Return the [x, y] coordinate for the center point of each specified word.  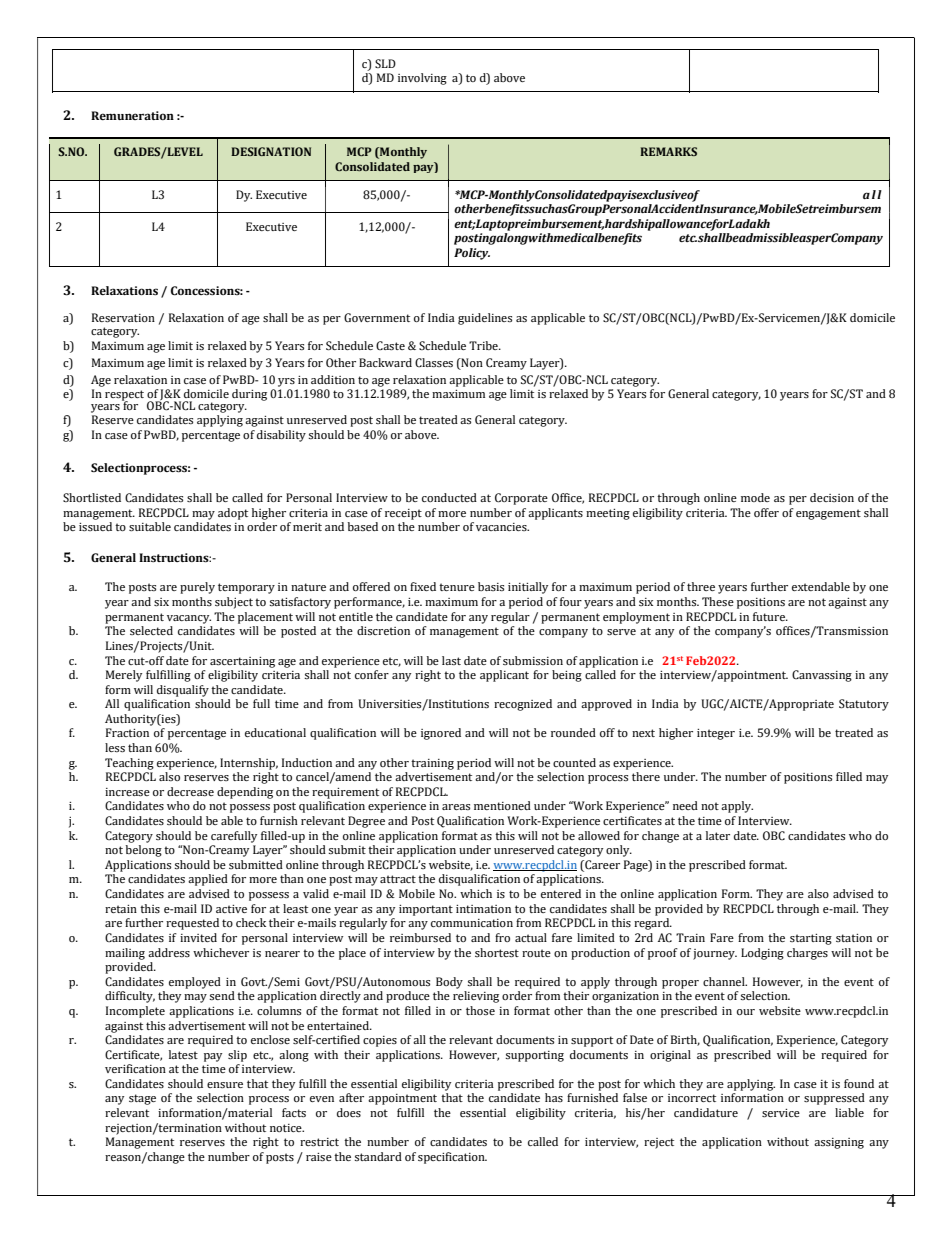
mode [755, 497]
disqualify [183, 691]
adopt [233, 514]
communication [472, 923]
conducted [449, 497]
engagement [828, 514]
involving [422, 79]
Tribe [484, 345]
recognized [523, 705]
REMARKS [668, 151]
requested [192, 924]
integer [716, 734]
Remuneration [132, 115]
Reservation [123, 317]
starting [811, 939]
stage [142, 1099]
